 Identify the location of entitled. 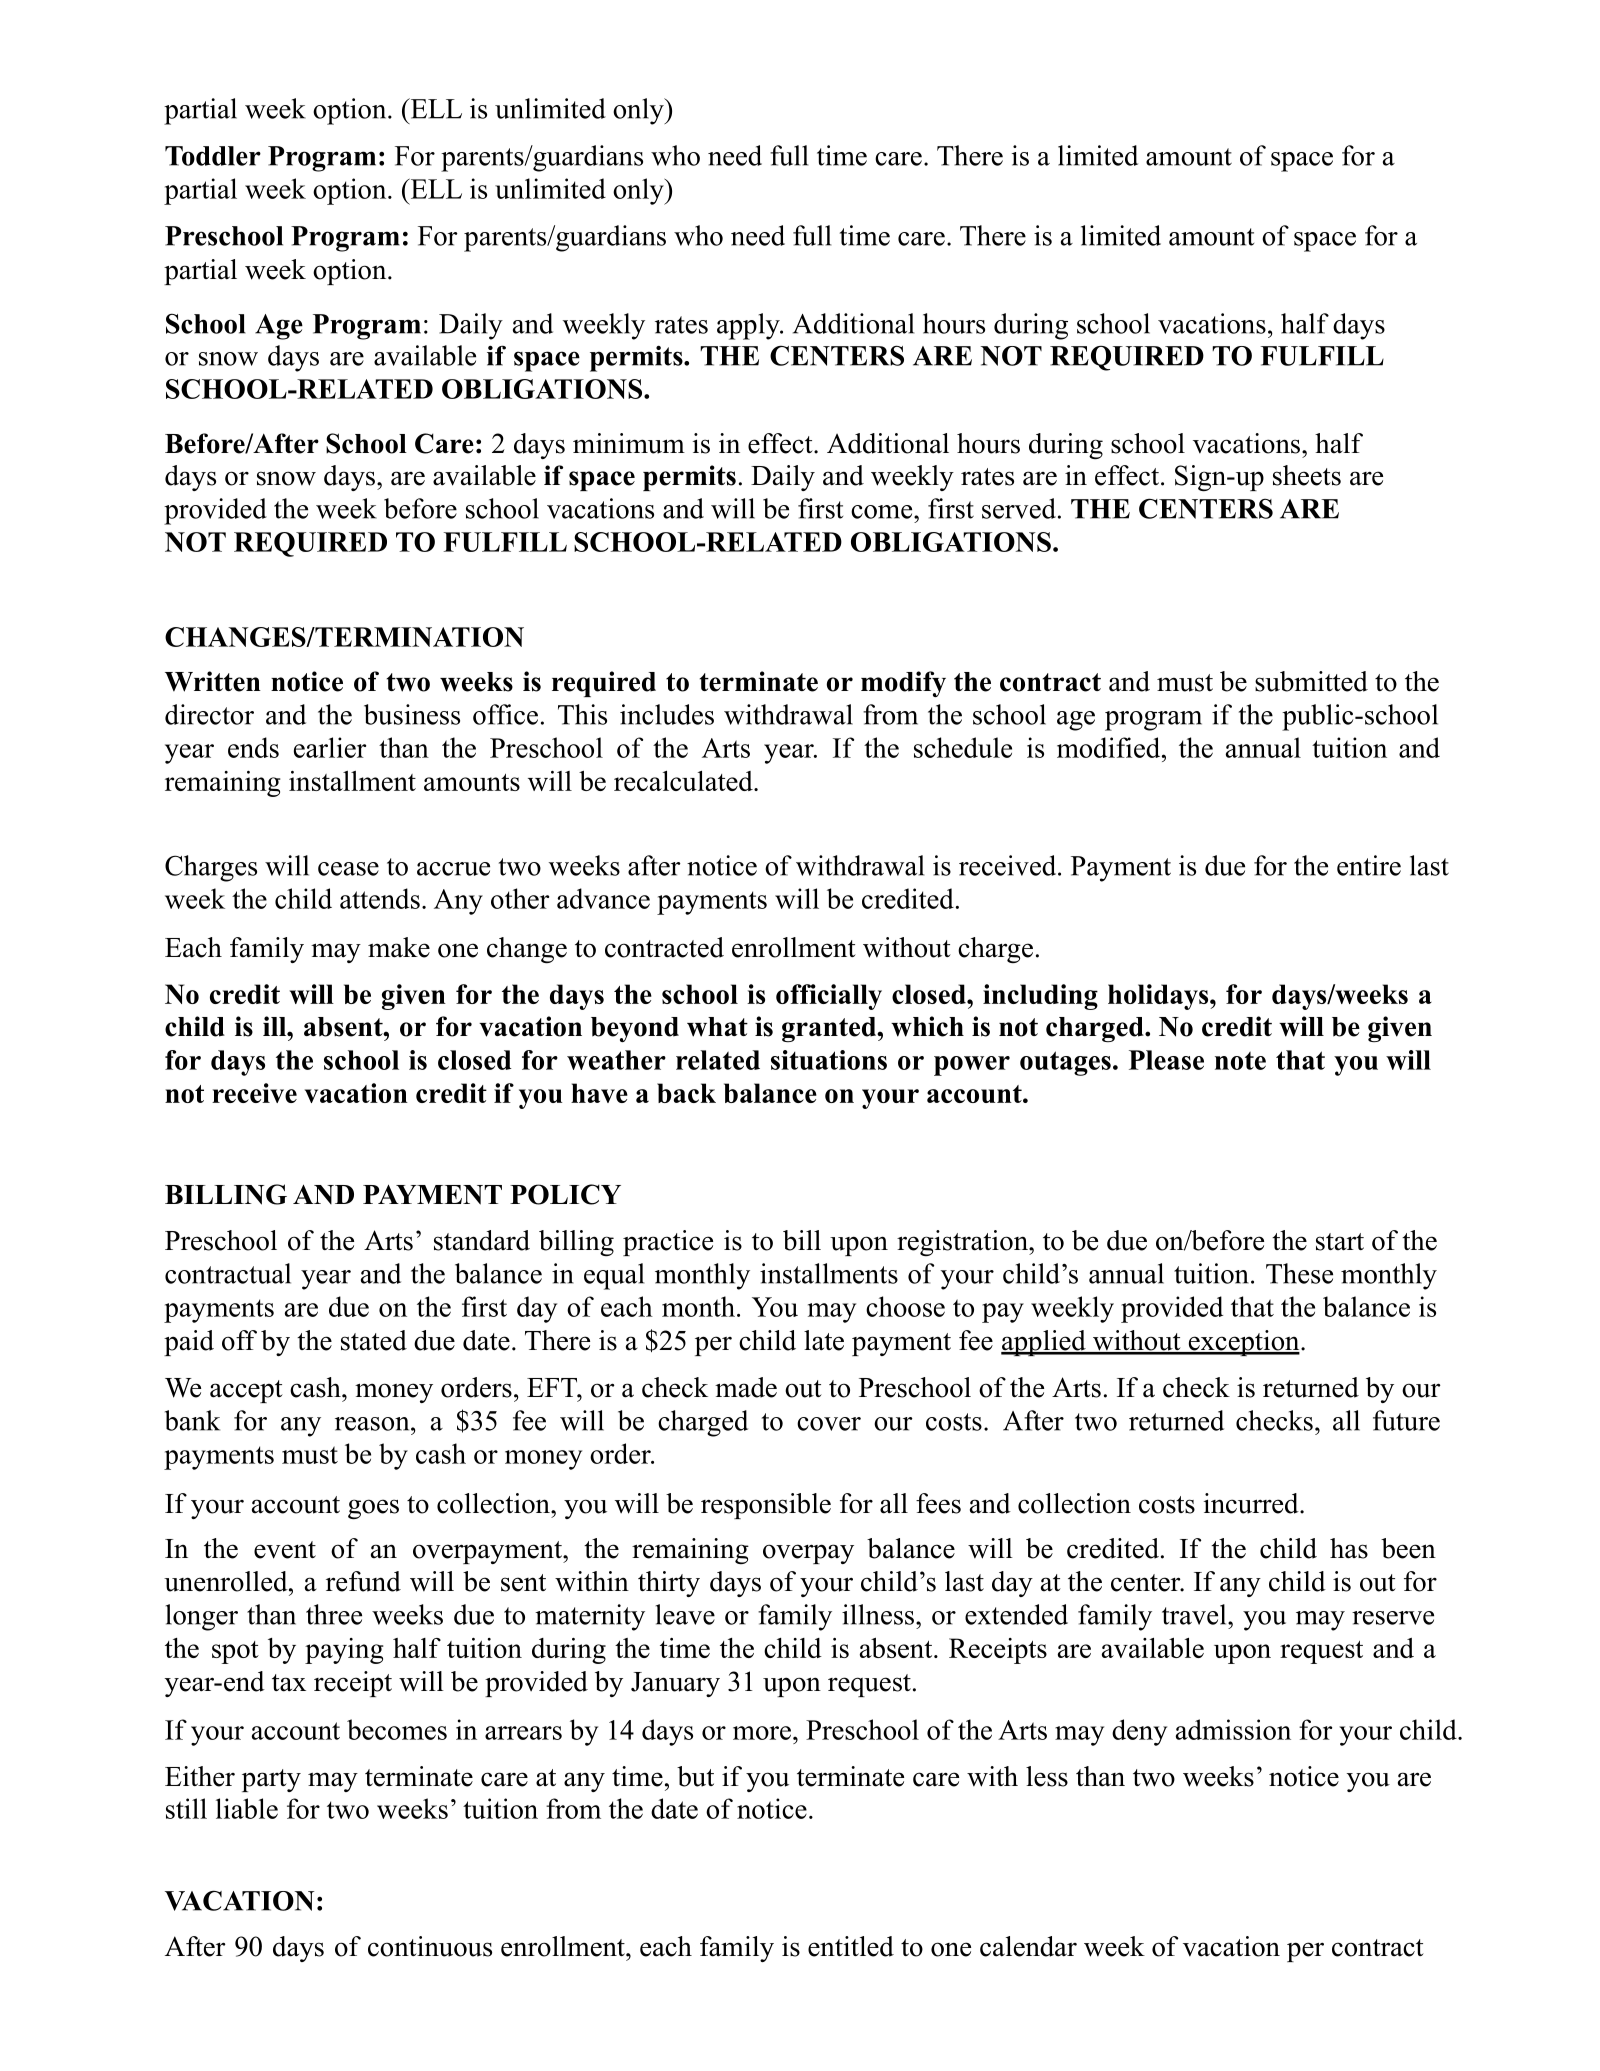
(851, 1946).
